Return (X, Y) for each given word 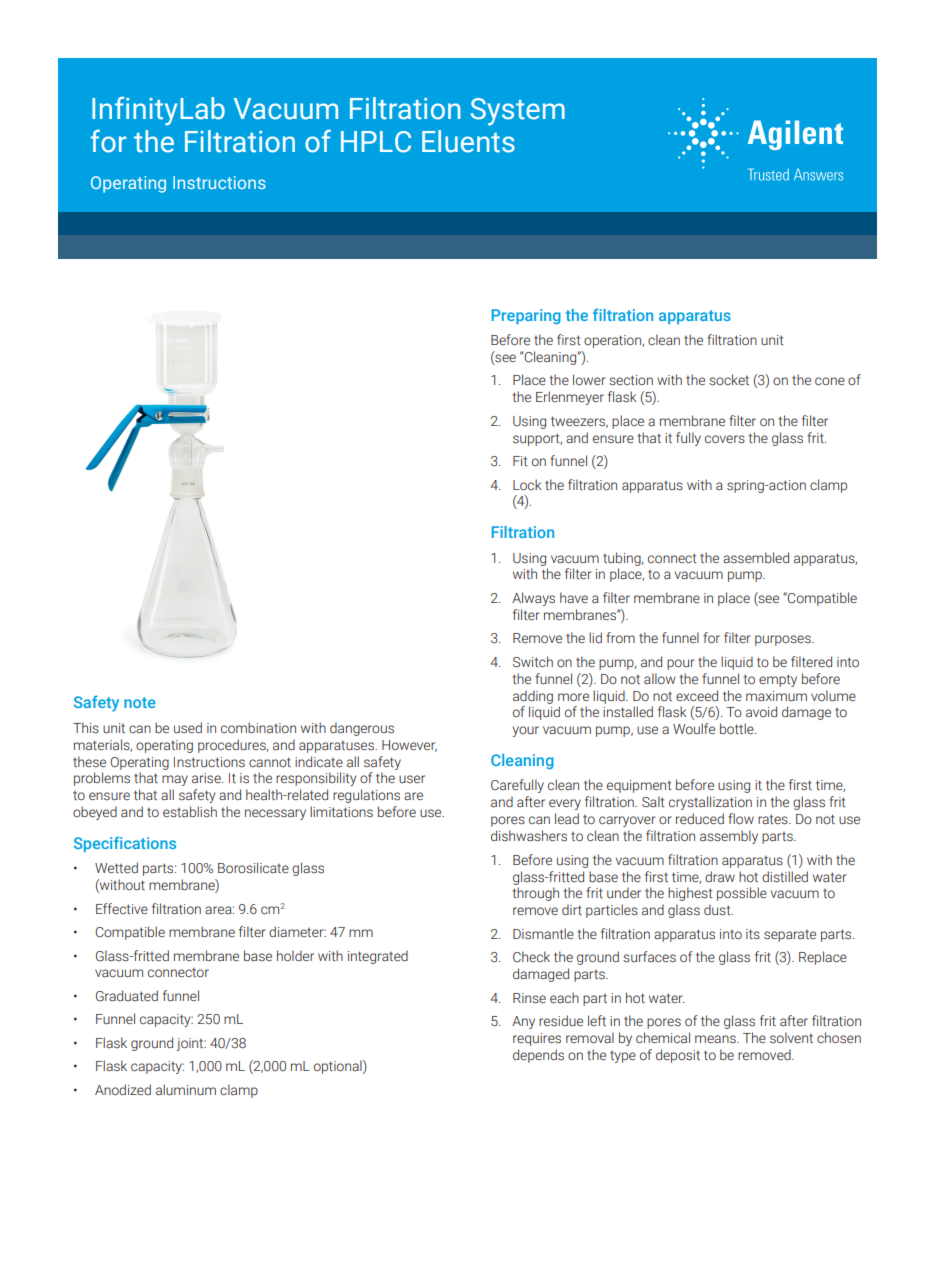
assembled (756, 557)
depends (538, 1056)
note (140, 702)
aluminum (186, 1089)
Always (533, 599)
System (518, 112)
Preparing (526, 316)
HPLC (376, 142)
